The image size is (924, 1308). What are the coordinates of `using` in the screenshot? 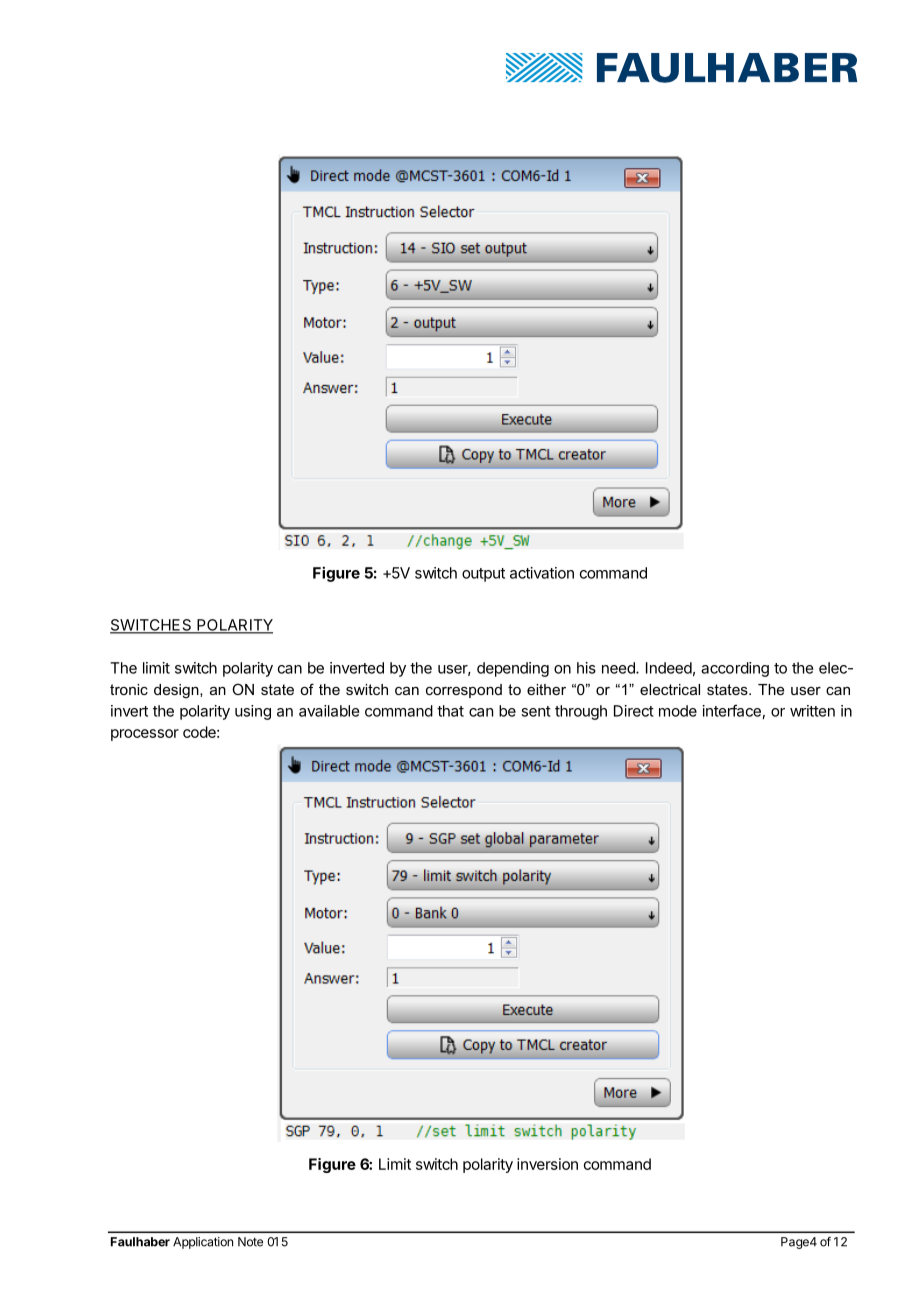 It's located at (253, 712).
